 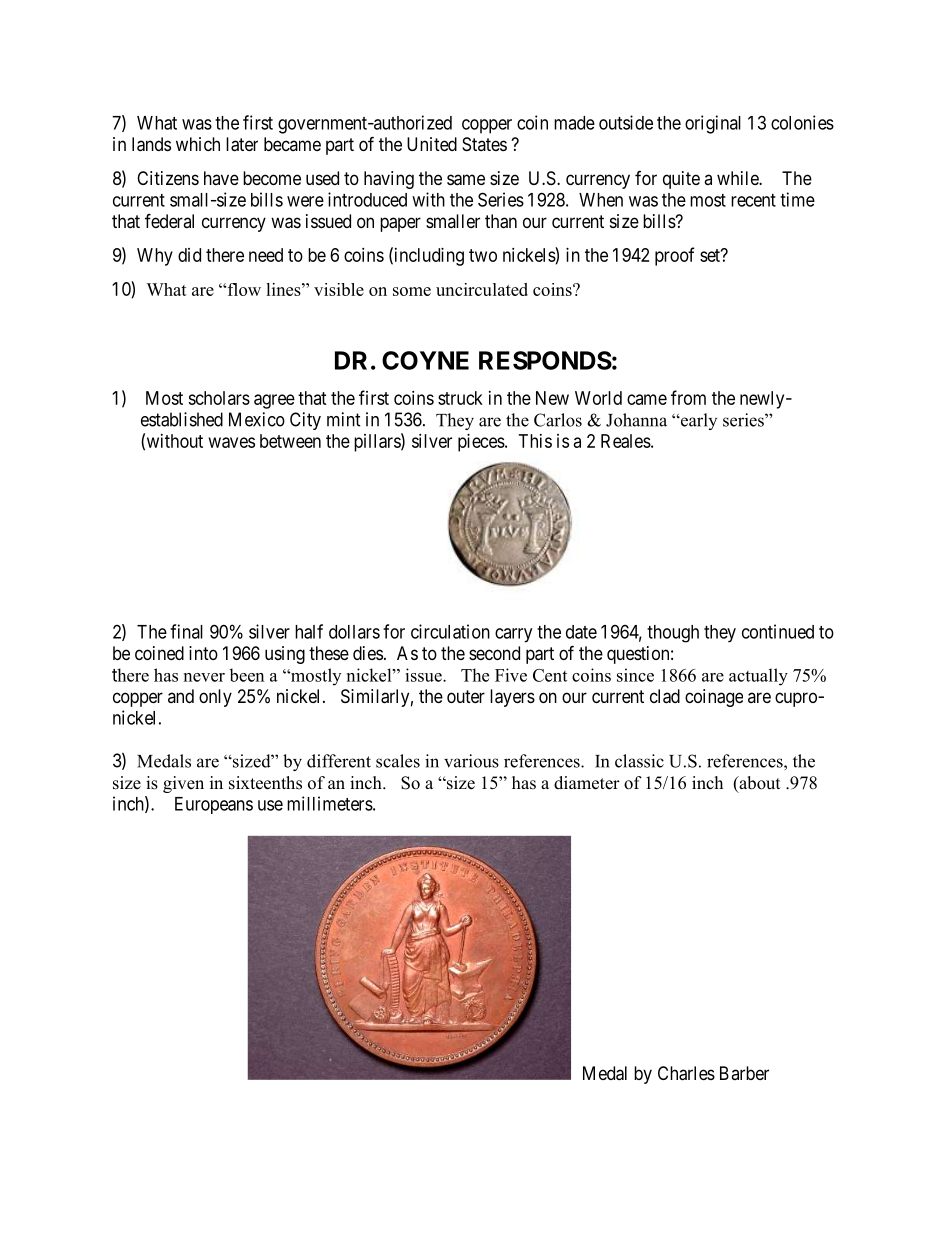 I want to click on Charles, so click(x=686, y=1073).
